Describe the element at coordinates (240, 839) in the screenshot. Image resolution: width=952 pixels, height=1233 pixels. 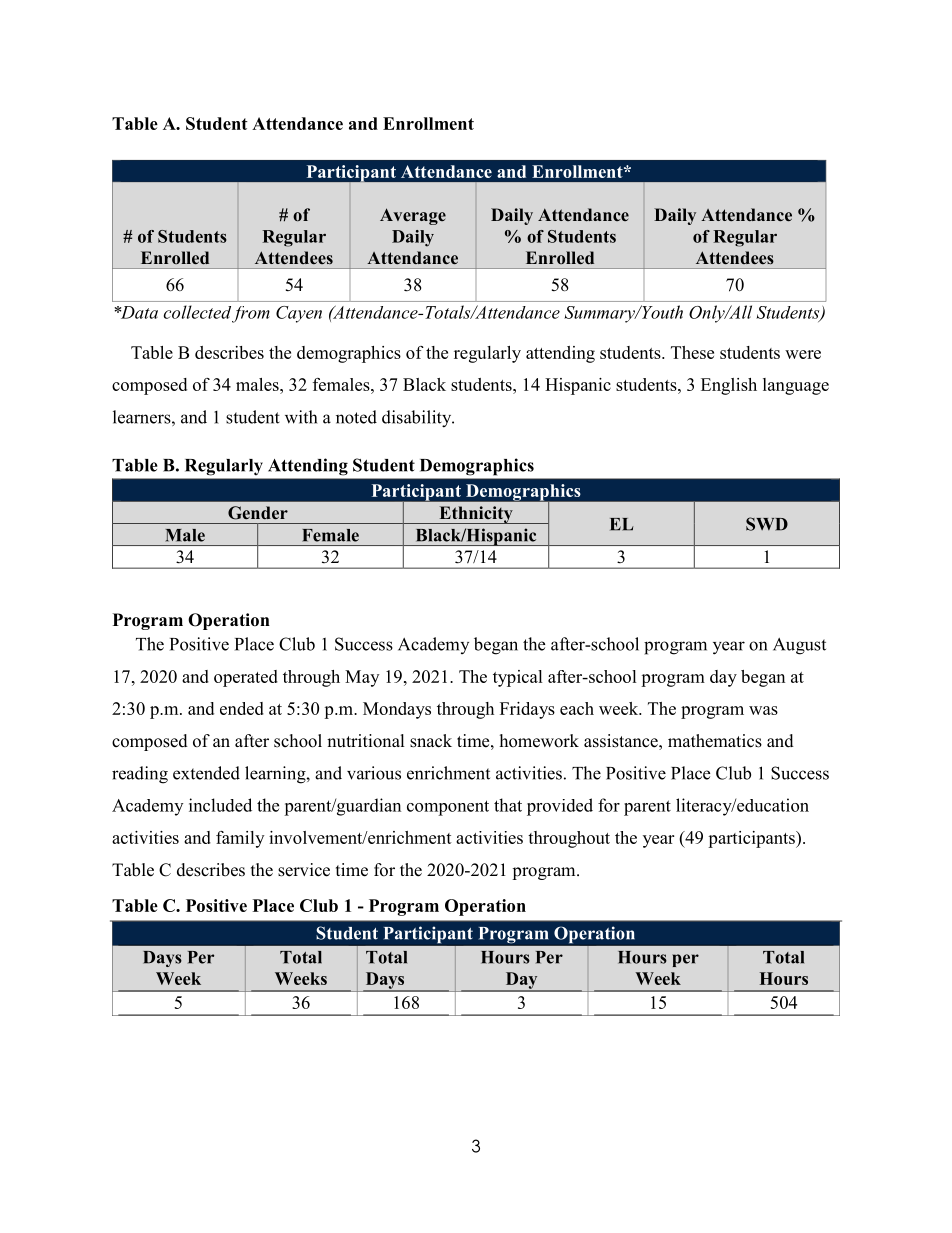
I see `family` at that location.
